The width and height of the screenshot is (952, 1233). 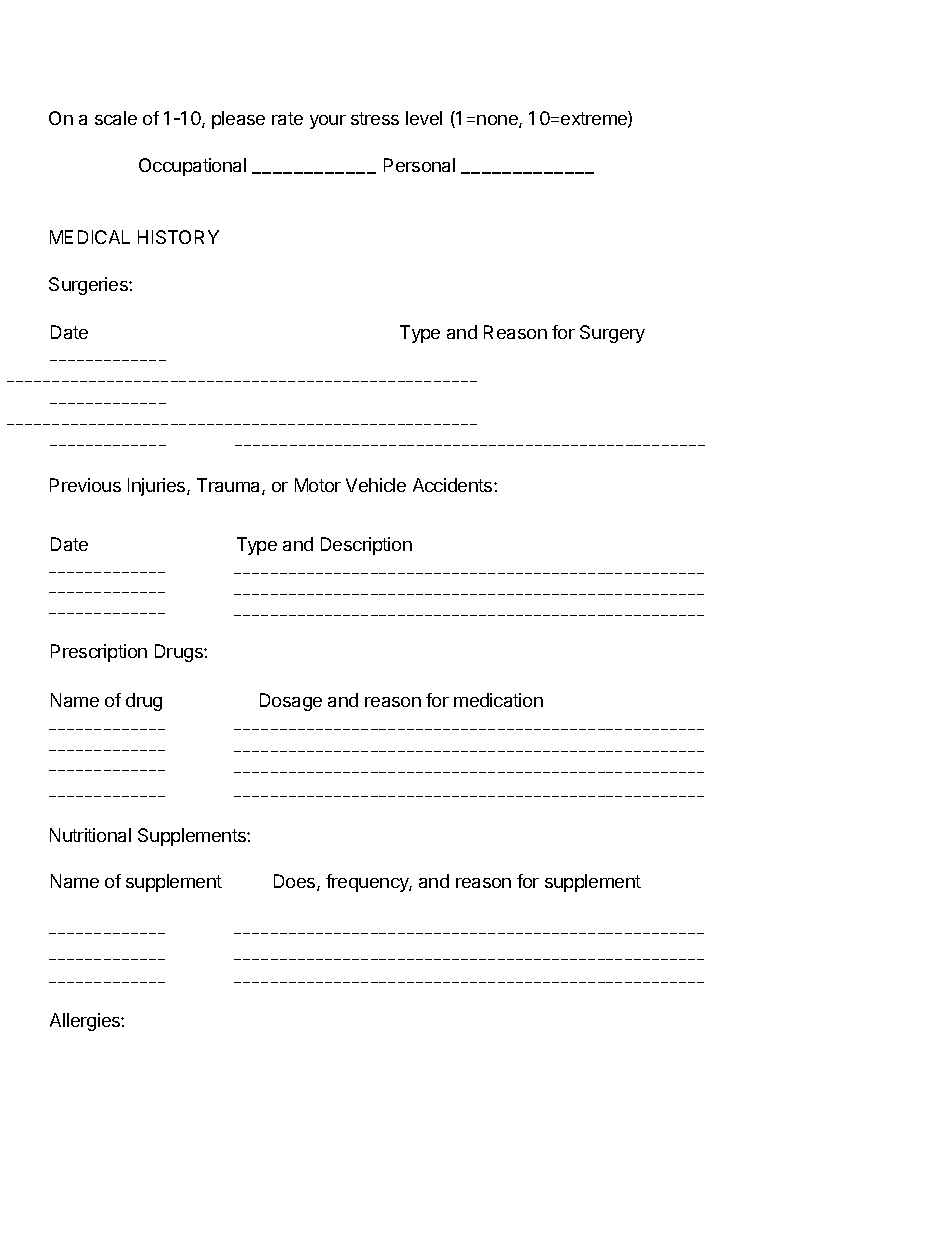 What do you see at coordinates (116, 118) in the screenshot?
I see `scale` at bounding box center [116, 118].
